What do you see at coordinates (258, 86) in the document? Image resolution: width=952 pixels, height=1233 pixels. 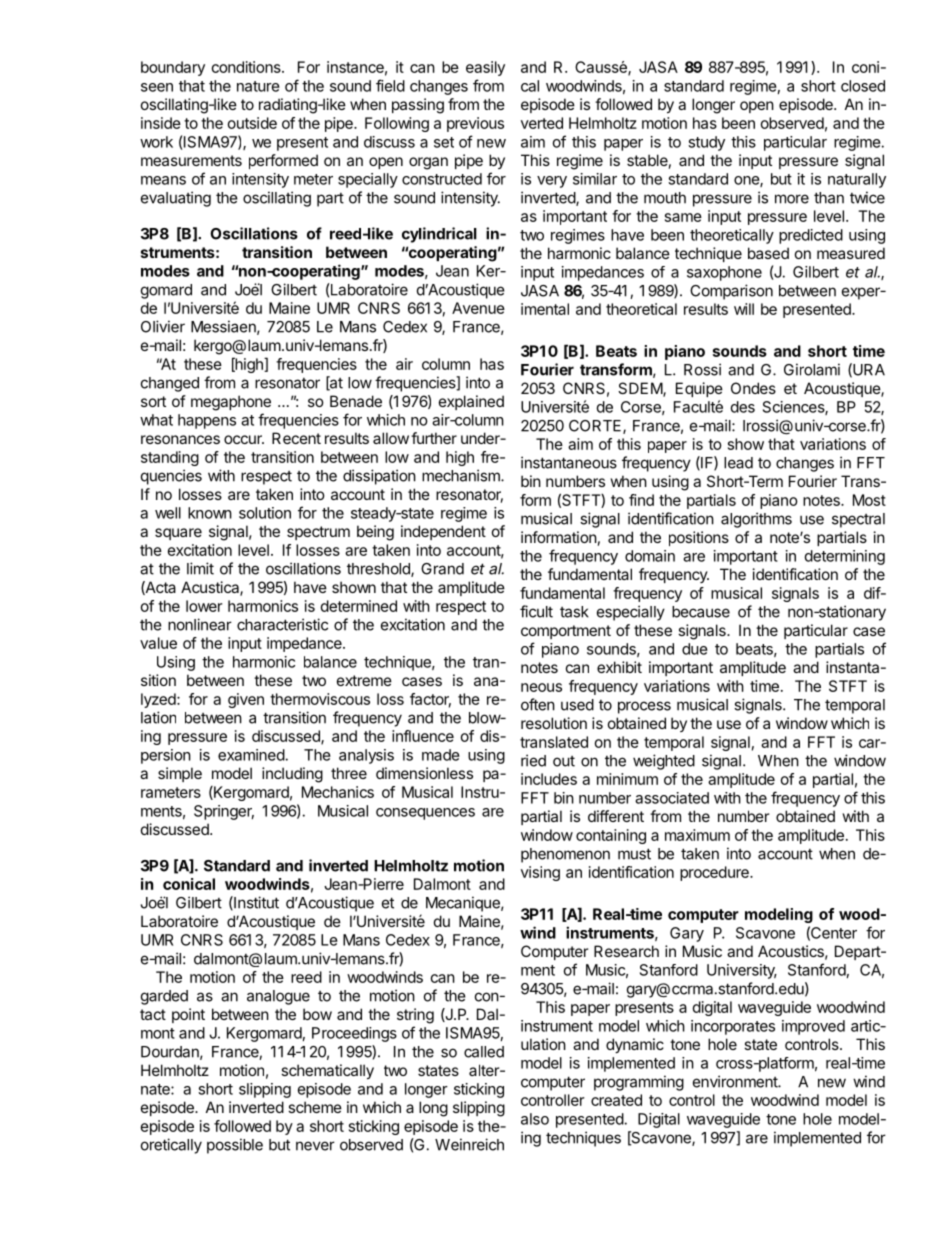 I see `nature` at bounding box center [258, 86].
